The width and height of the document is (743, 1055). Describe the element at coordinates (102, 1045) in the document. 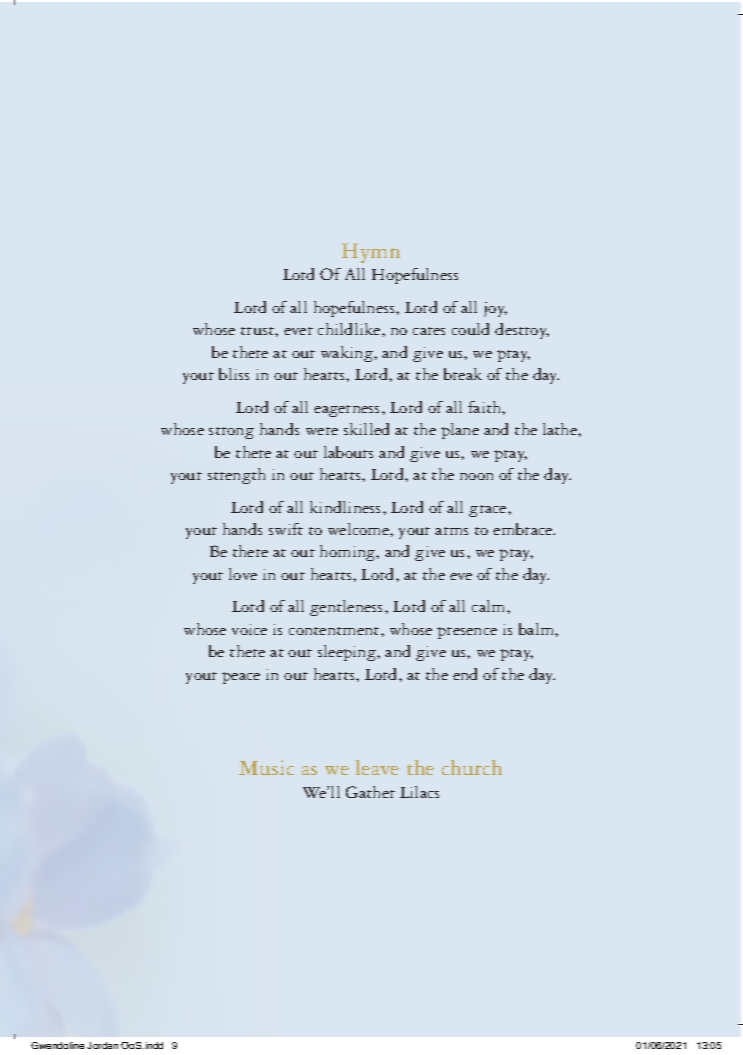

I see `Jordan` at that location.
